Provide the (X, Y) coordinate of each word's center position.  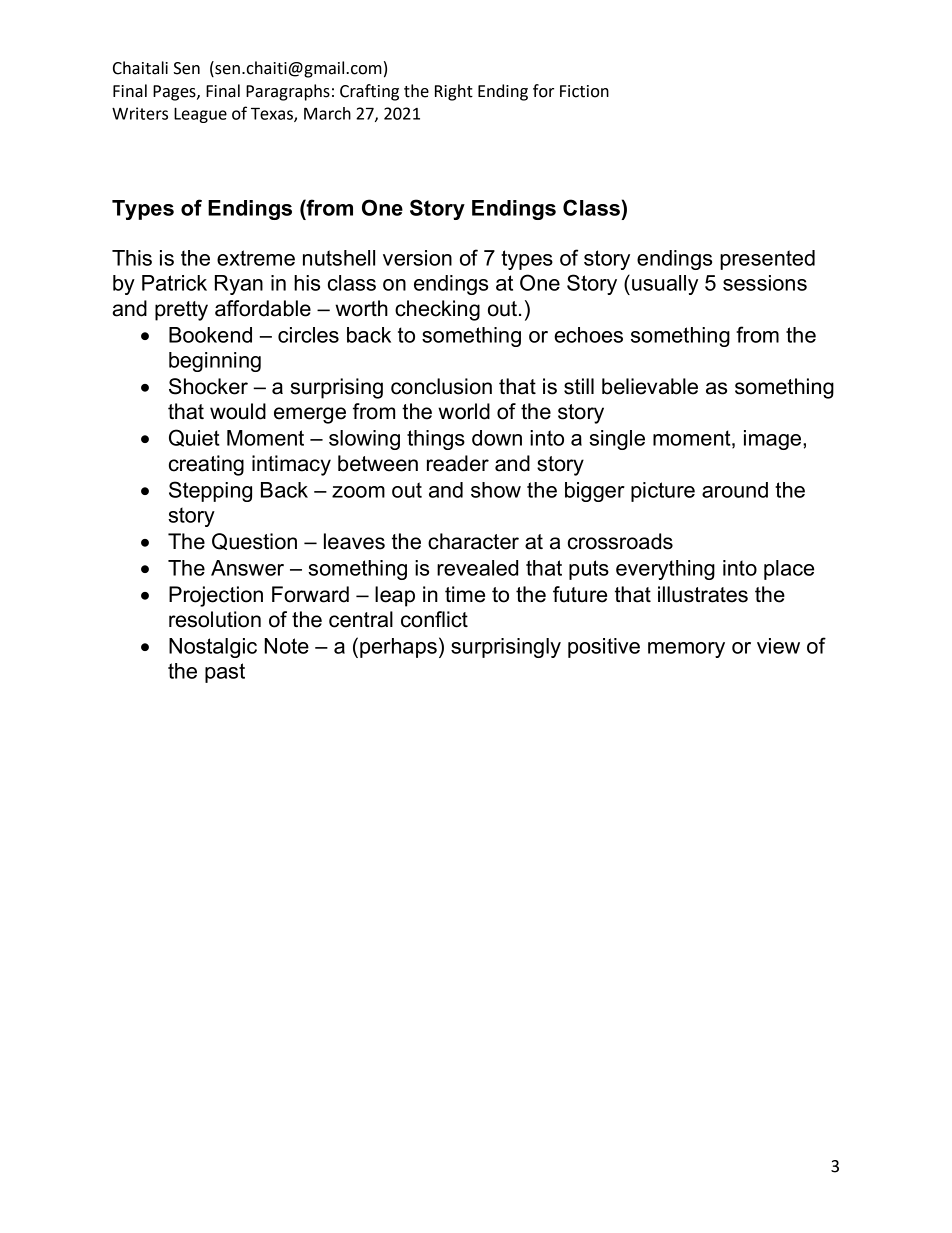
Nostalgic (213, 648)
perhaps (398, 648)
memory (686, 650)
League (200, 115)
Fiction (584, 91)
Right (454, 92)
